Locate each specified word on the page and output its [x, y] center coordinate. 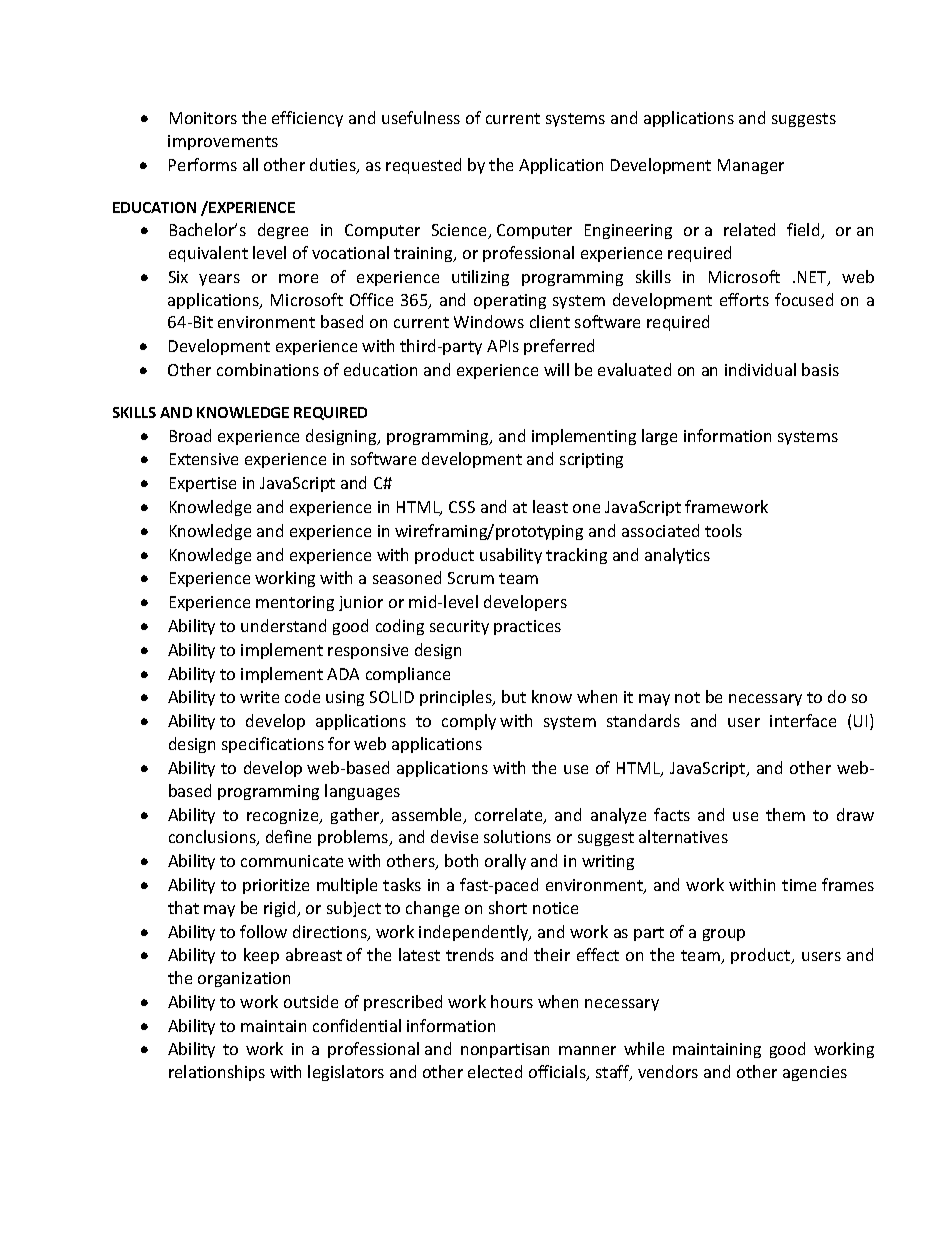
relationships [217, 1073]
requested [423, 166]
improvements [223, 142]
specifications [273, 745]
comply [469, 722]
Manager [751, 166]
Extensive [204, 459]
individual [760, 369]
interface [803, 720]
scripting [591, 460]
